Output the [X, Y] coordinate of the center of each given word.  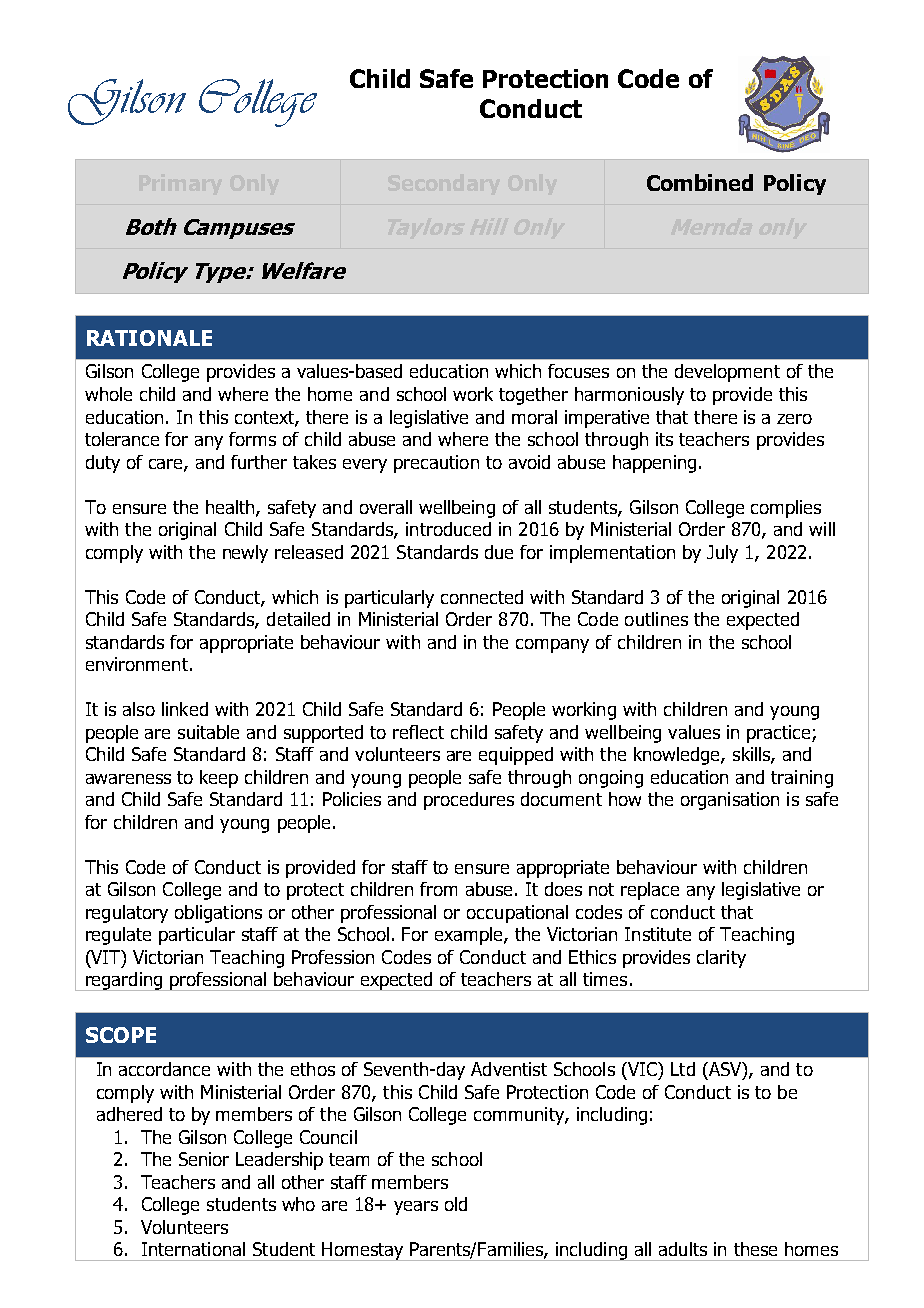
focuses [578, 371]
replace [650, 891]
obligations [218, 914]
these [755, 1249]
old [456, 1204]
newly [245, 554]
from [438, 889]
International [193, 1249]
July [722, 554]
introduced [448, 529]
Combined [700, 182]
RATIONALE [149, 338]
